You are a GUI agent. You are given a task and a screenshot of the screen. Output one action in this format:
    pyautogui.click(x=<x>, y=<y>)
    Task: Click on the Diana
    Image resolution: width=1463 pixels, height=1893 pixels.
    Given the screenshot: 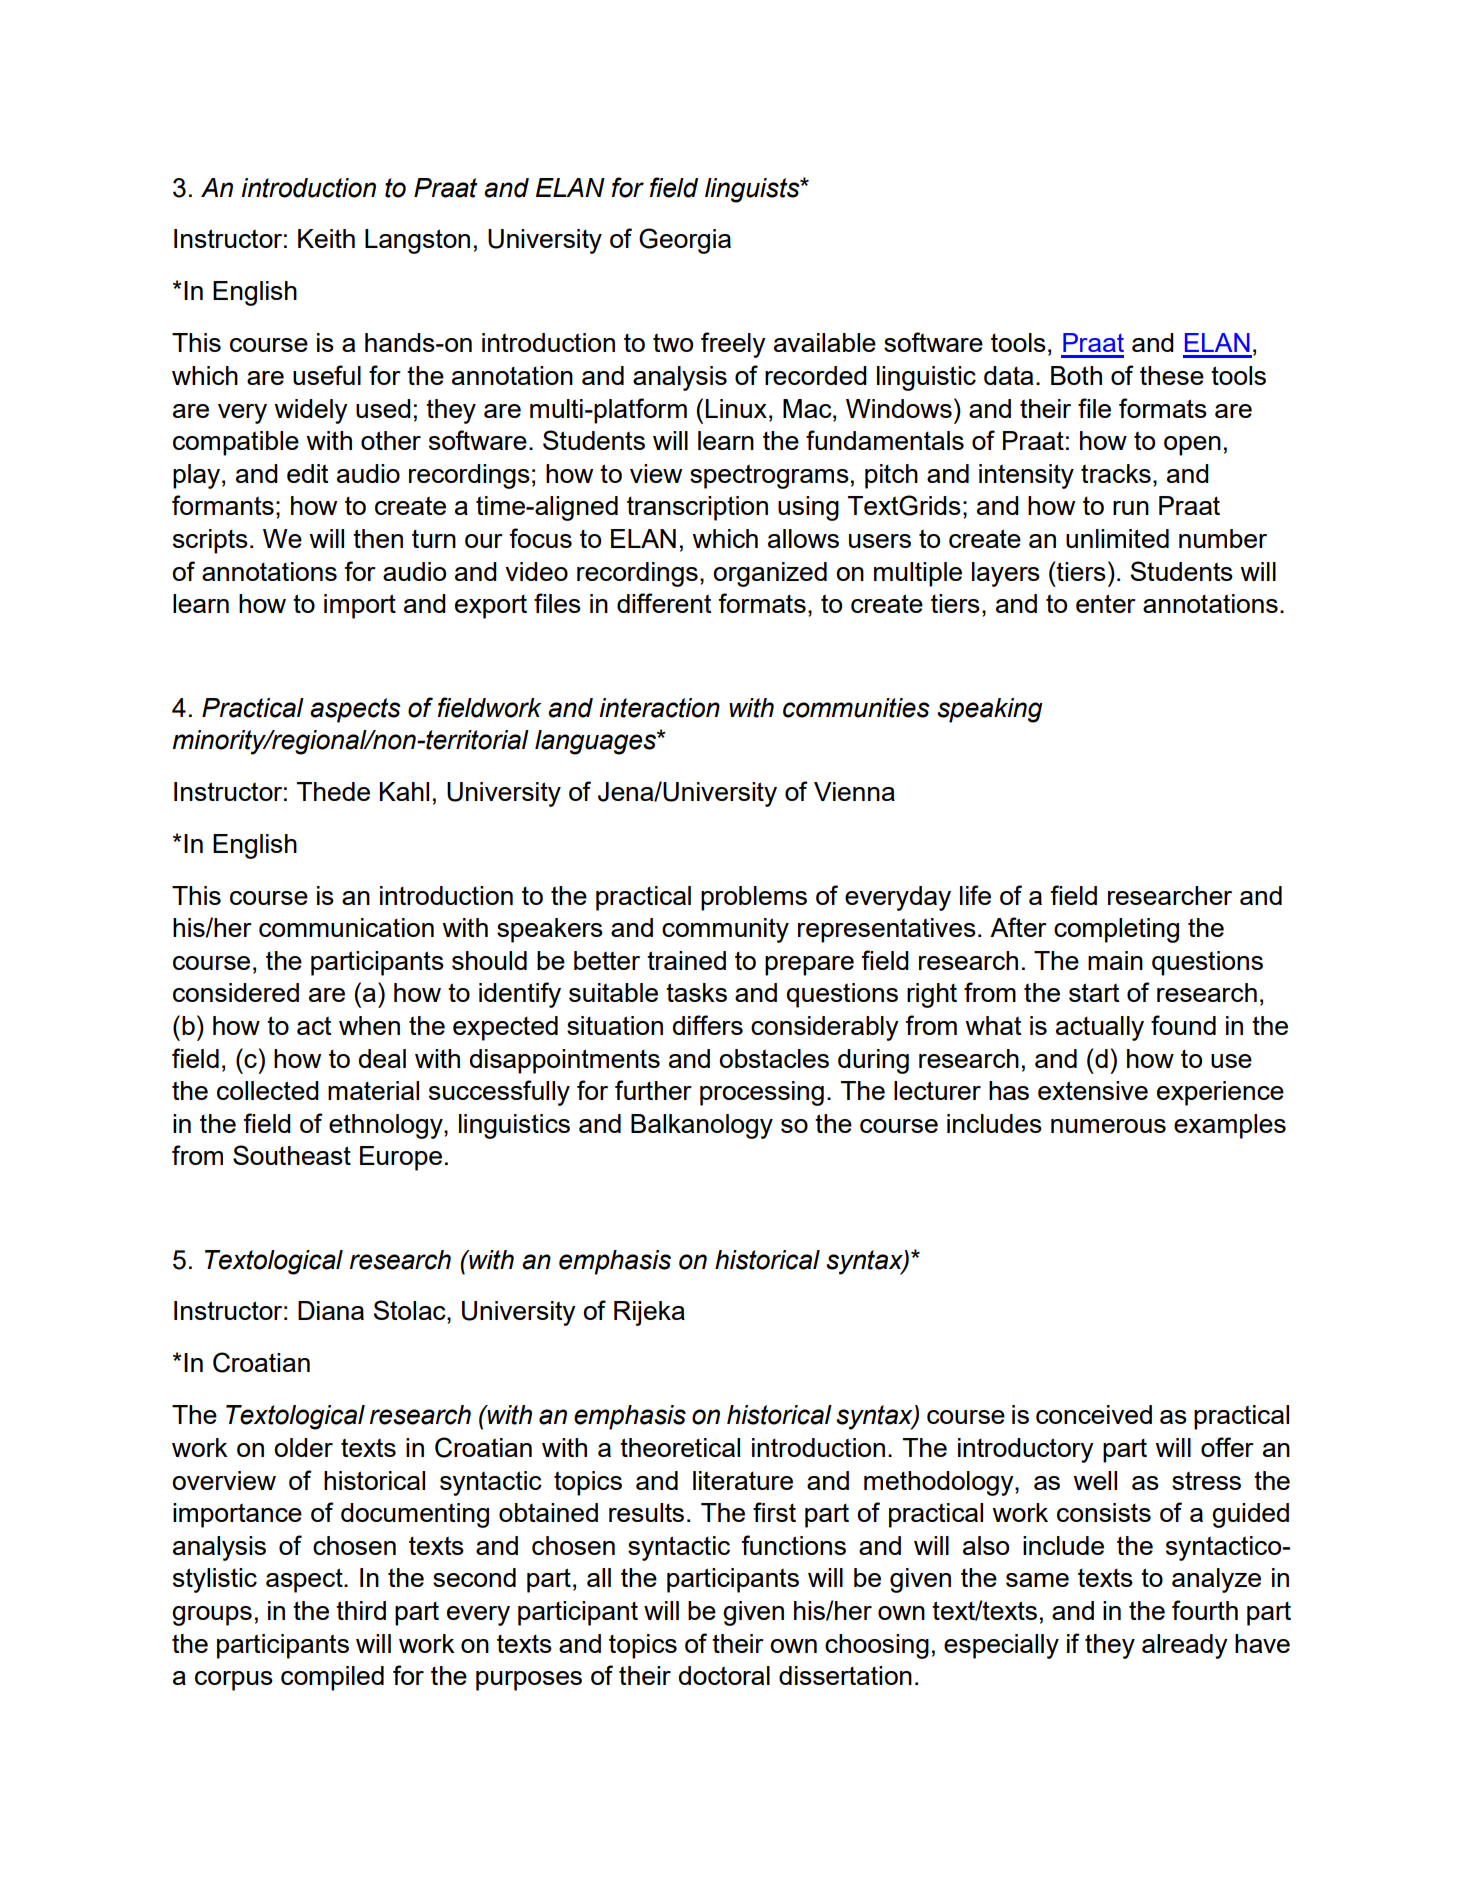 What is the action you would take?
    pyautogui.click(x=331, y=1310)
